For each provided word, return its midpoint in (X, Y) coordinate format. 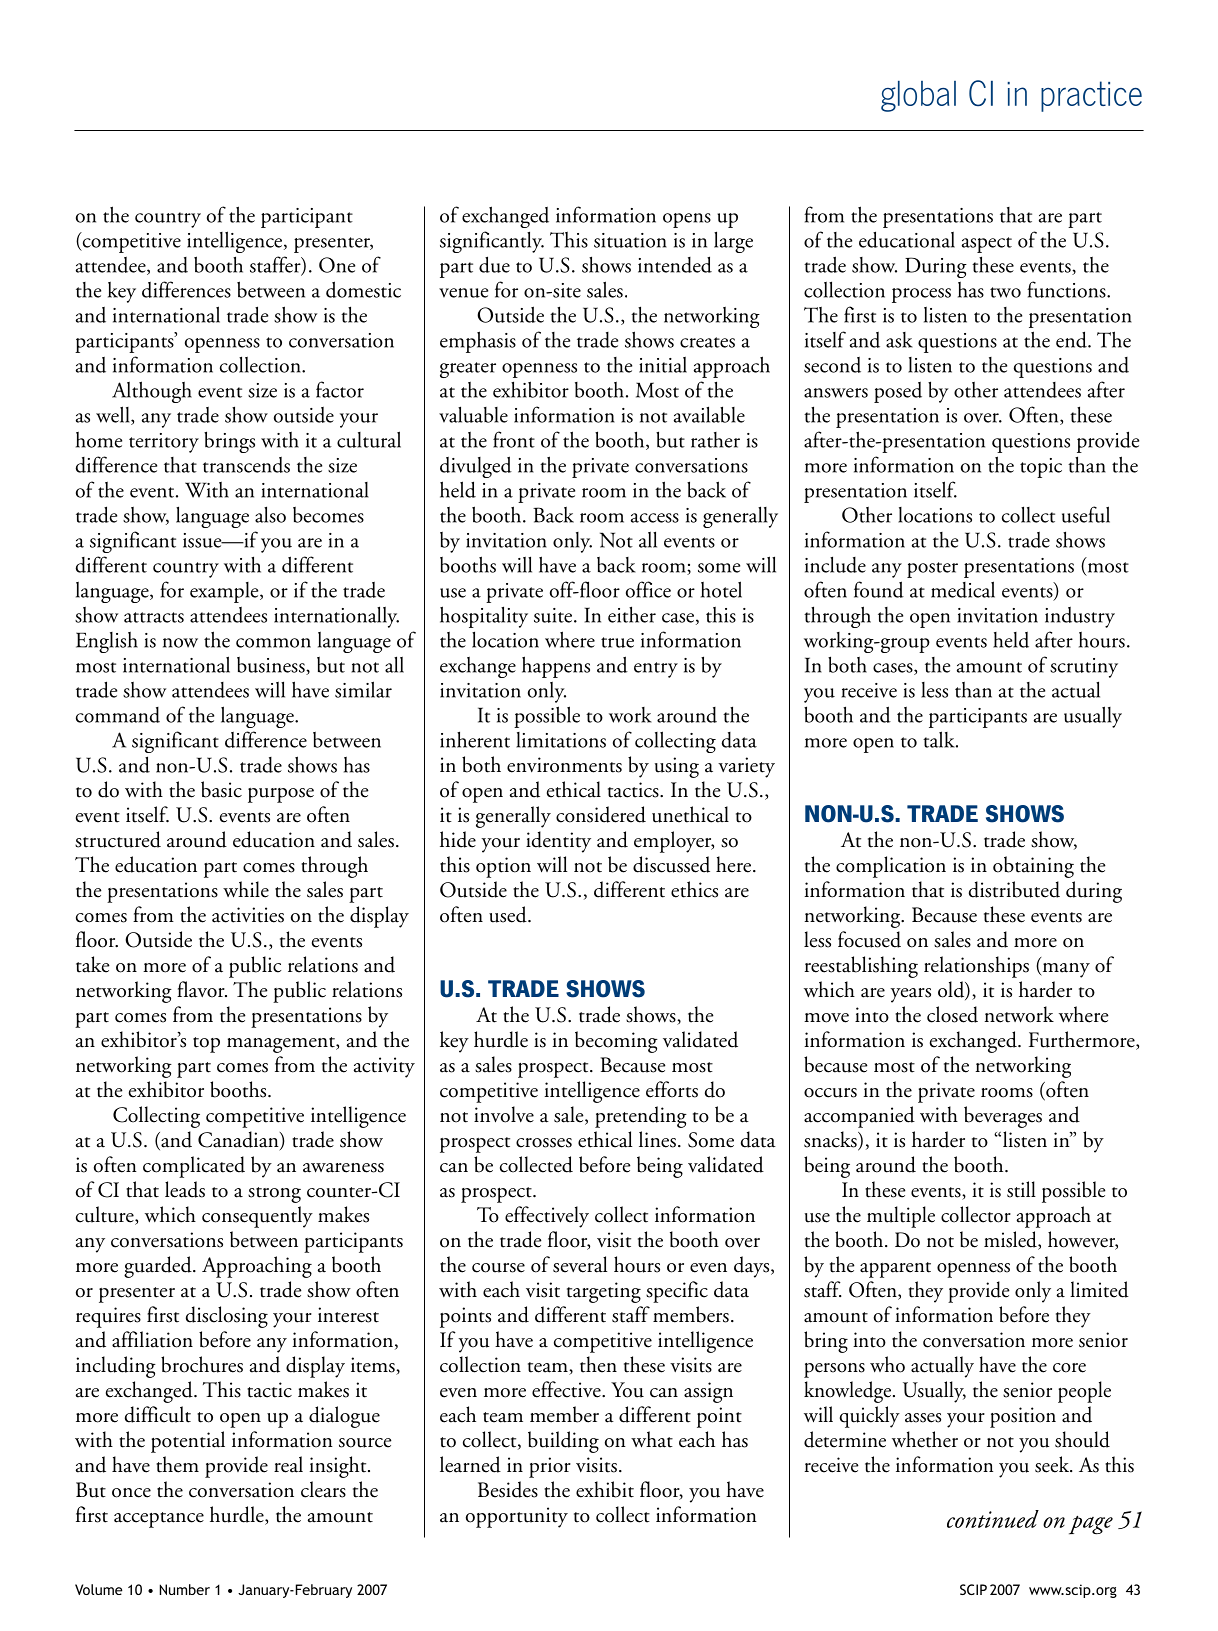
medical (963, 589)
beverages (1003, 1117)
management (282, 1045)
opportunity (517, 1517)
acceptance (159, 1520)
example (225, 592)
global (918, 96)
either (632, 614)
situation (630, 240)
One (337, 265)
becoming (616, 1042)
